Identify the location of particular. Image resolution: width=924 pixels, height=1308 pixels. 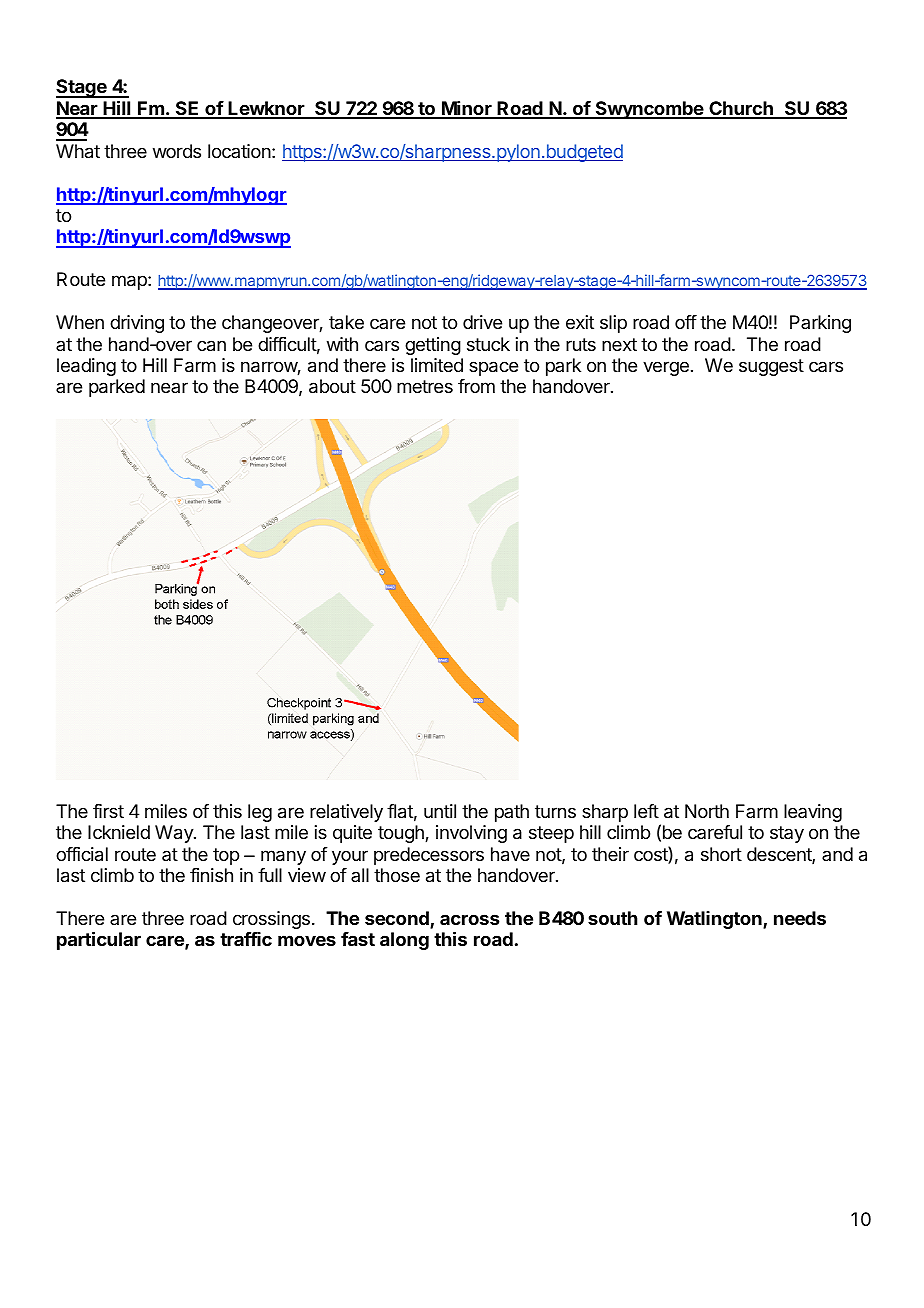
(99, 940).
